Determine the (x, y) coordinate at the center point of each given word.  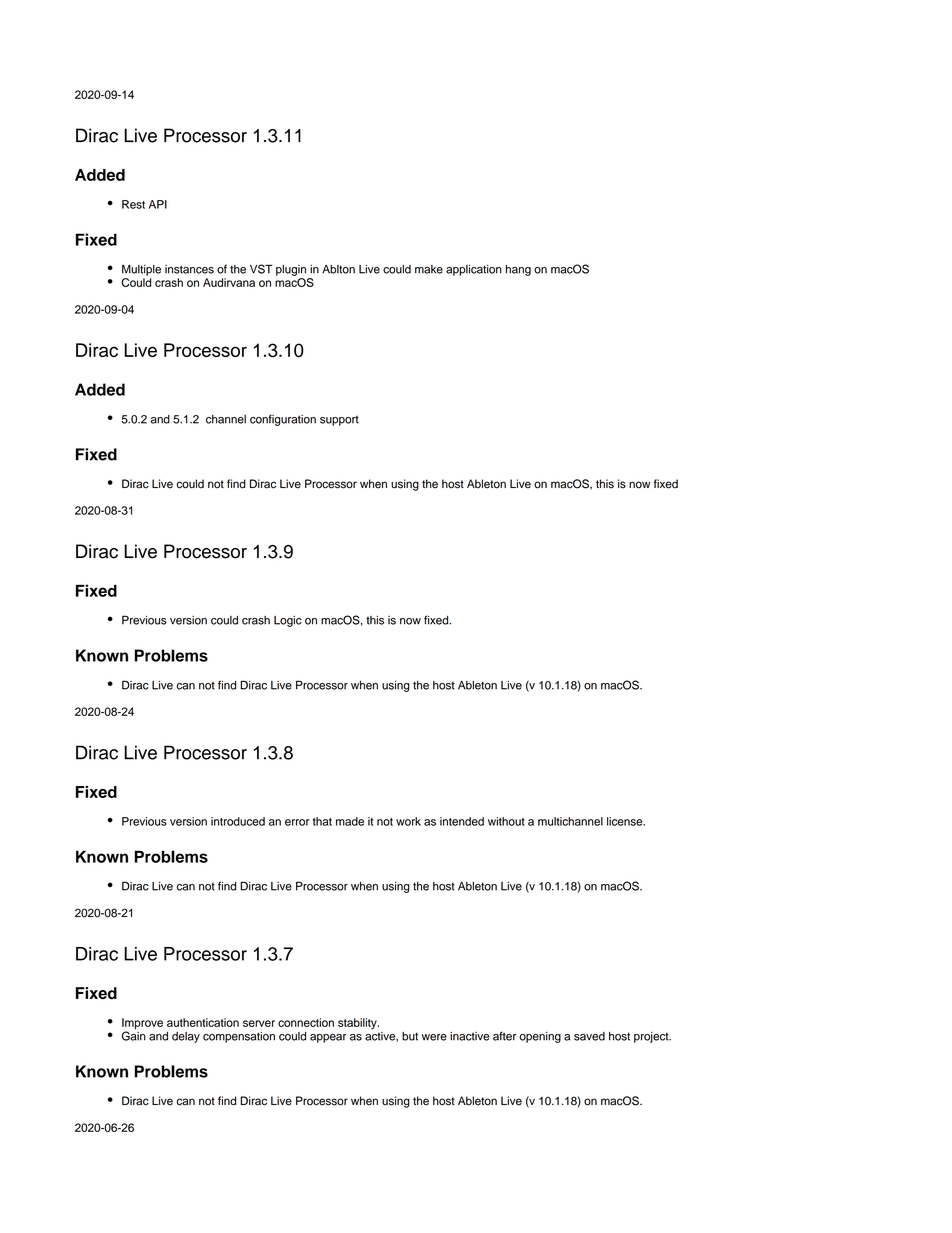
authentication (203, 1022)
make (429, 269)
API (158, 204)
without (506, 821)
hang (518, 270)
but (410, 1036)
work (408, 821)
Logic (288, 621)
